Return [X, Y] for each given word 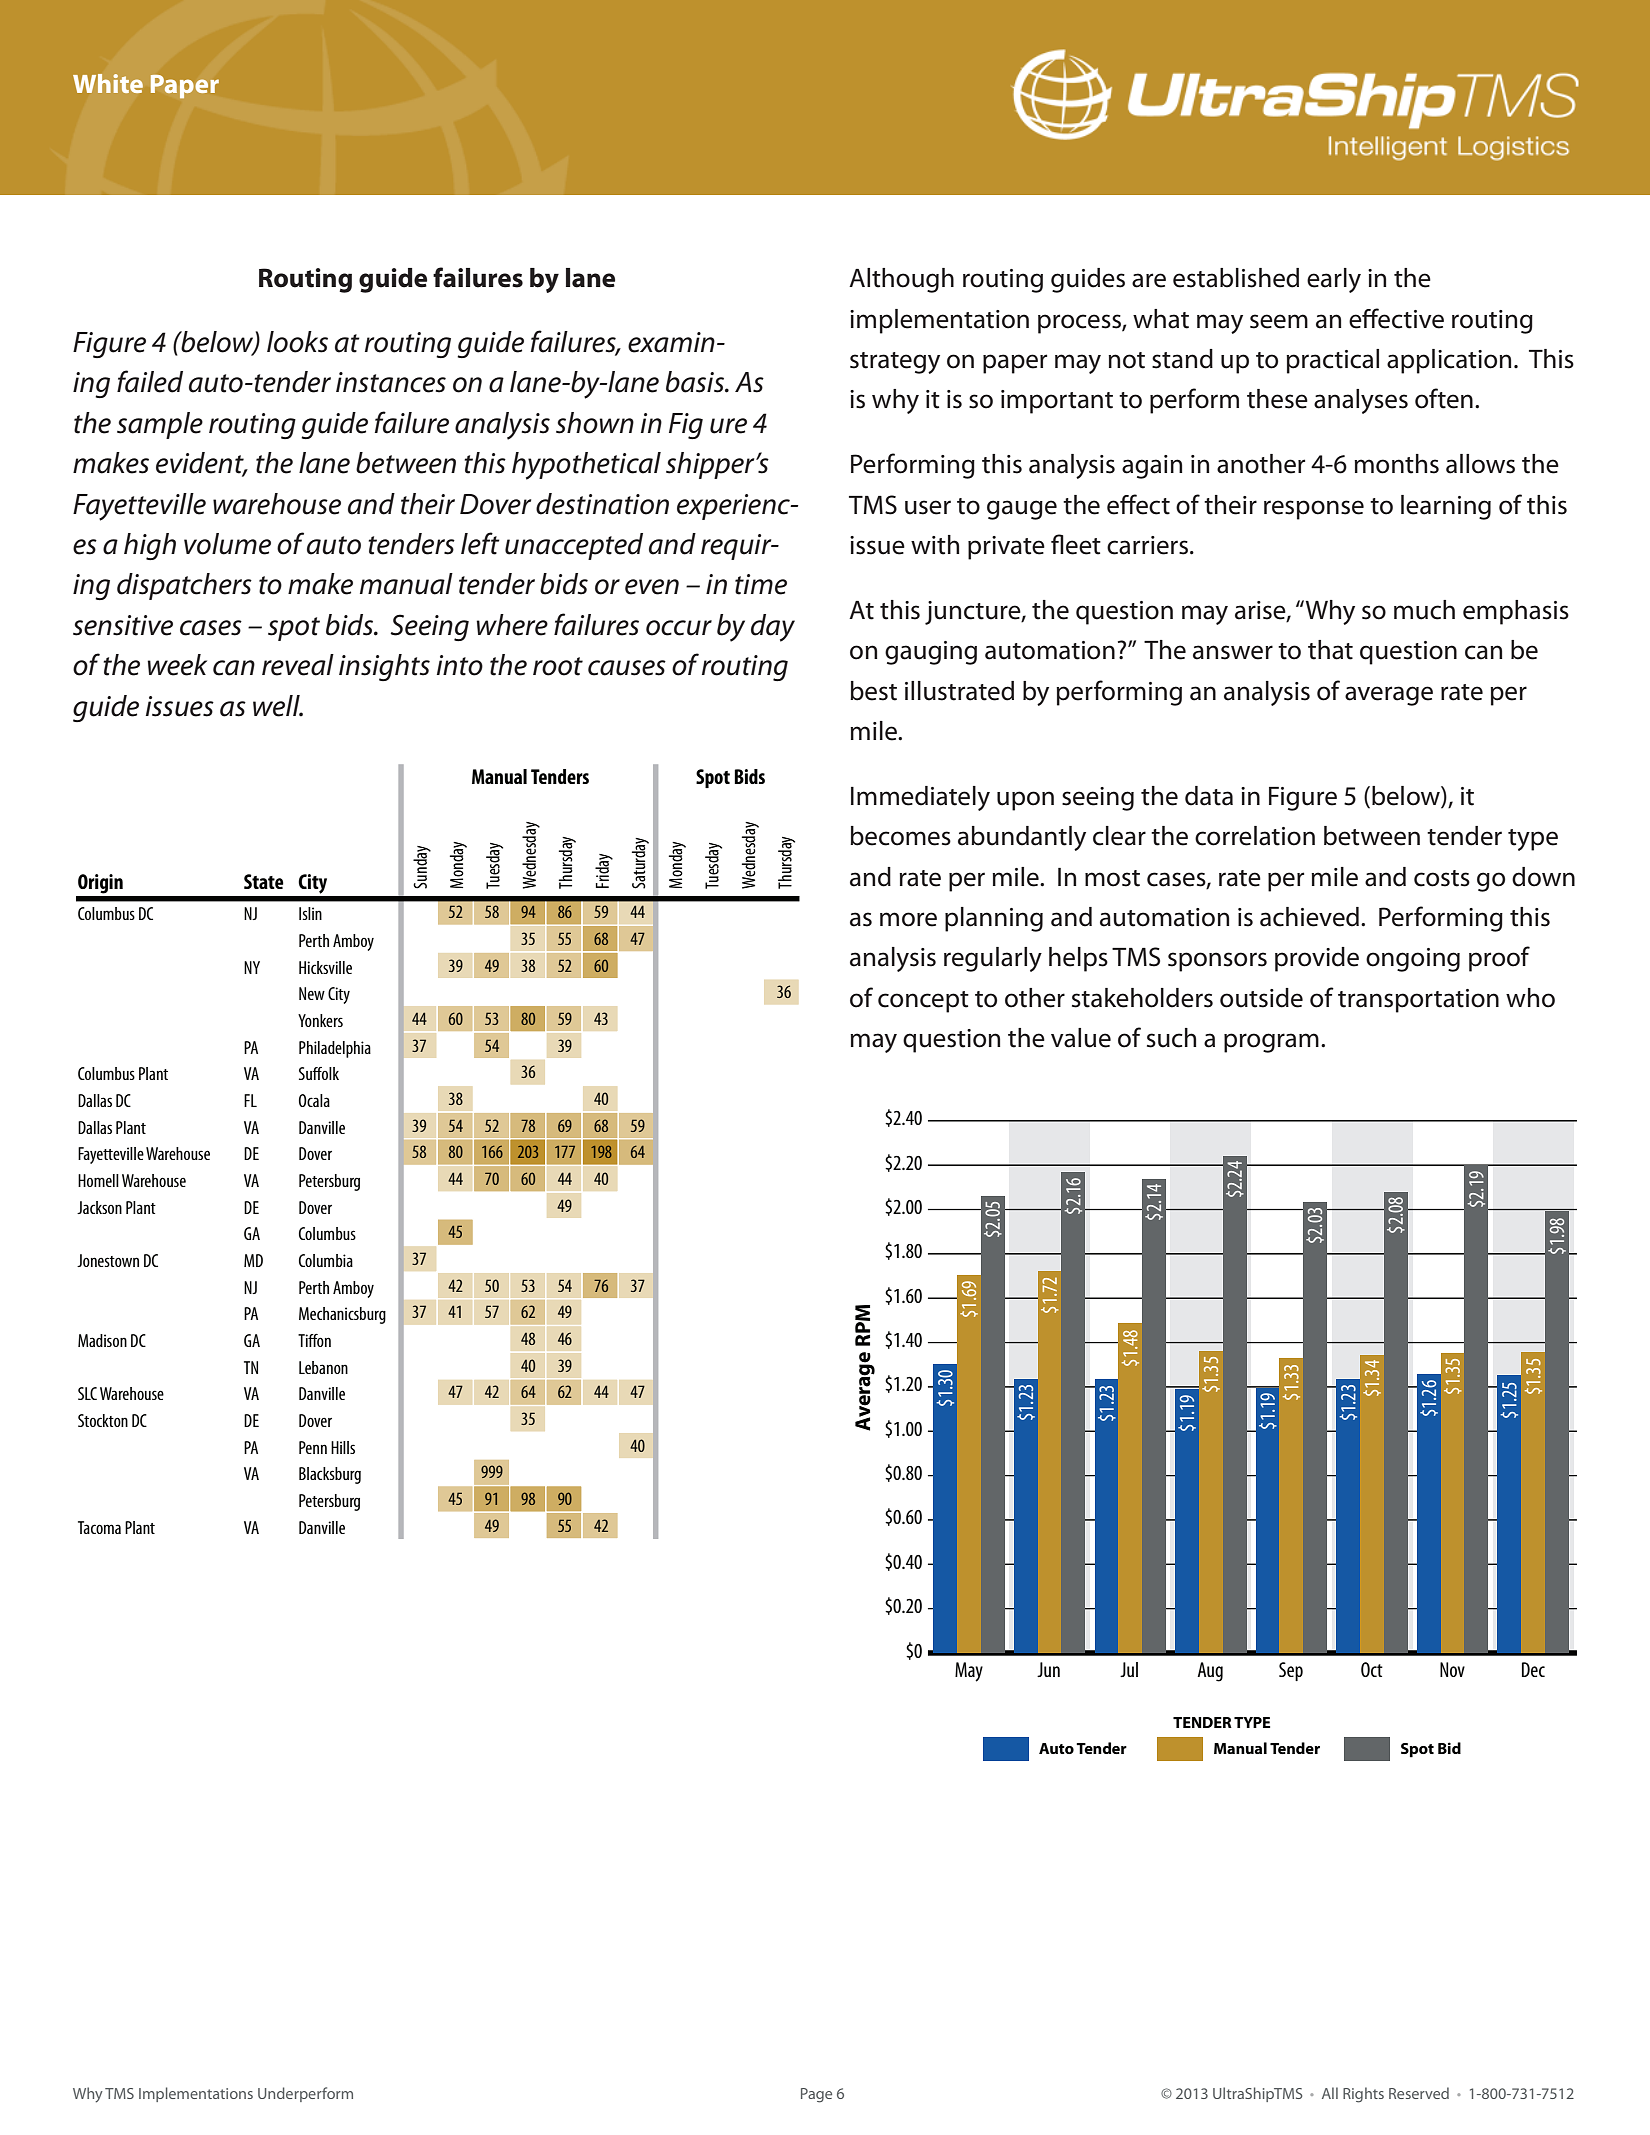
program [1271, 1043]
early [1334, 280]
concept [923, 1002]
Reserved [1419, 2093]
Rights [1363, 2095]
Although [901, 280]
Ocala [314, 1100]
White [108, 83]
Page [816, 2095]
